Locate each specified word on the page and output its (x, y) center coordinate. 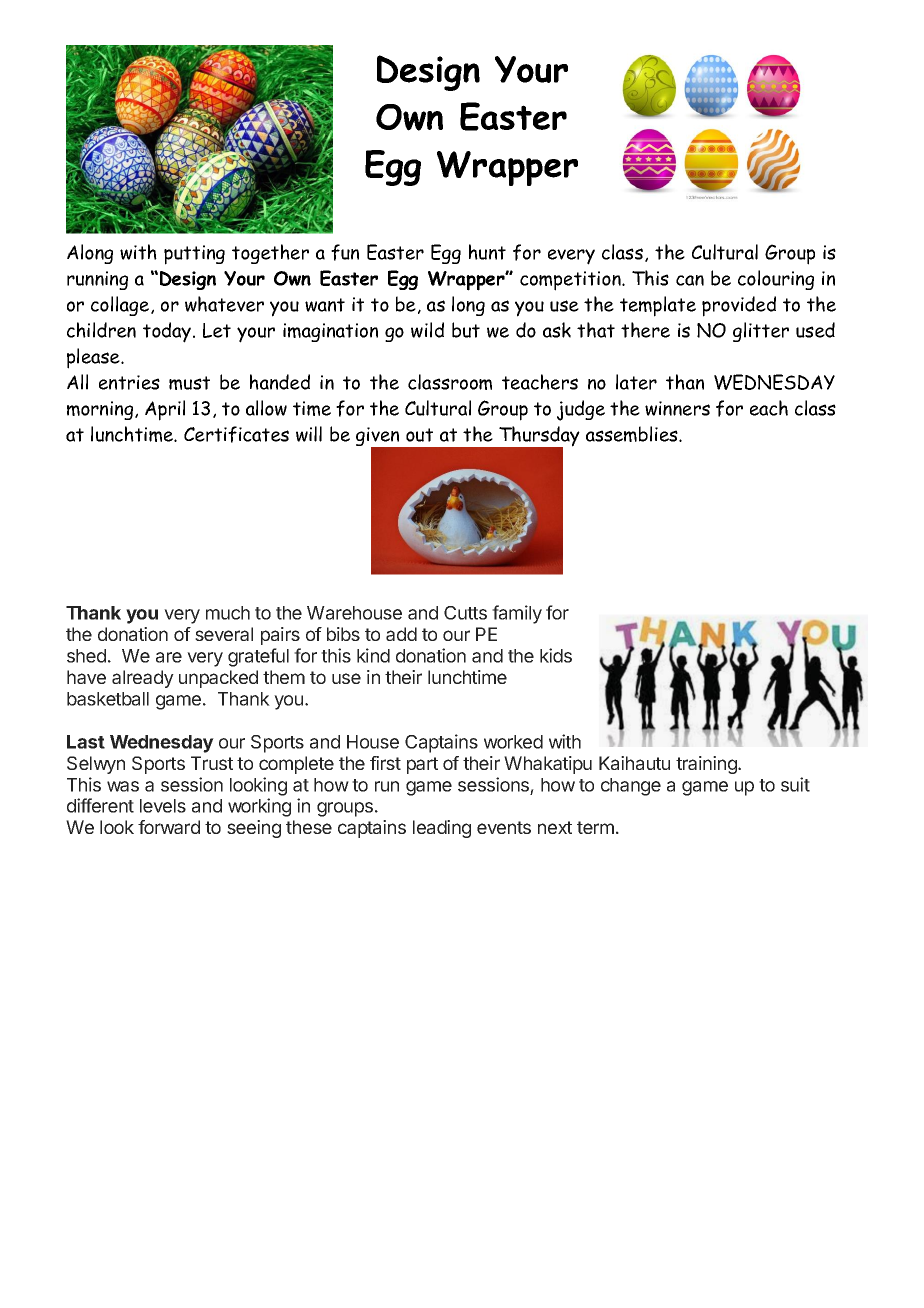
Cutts (465, 613)
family (517, 614)
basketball (108, 699)
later (636, 382)
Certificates (236, 434)
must (189, 383)
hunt (487, 252)
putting (194, 255)
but (466, 330)
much (228, 613)
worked (513, 742)
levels (163, 806)
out (419, 435)
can (690, 280)
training (707, 765)
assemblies (633, 434)
